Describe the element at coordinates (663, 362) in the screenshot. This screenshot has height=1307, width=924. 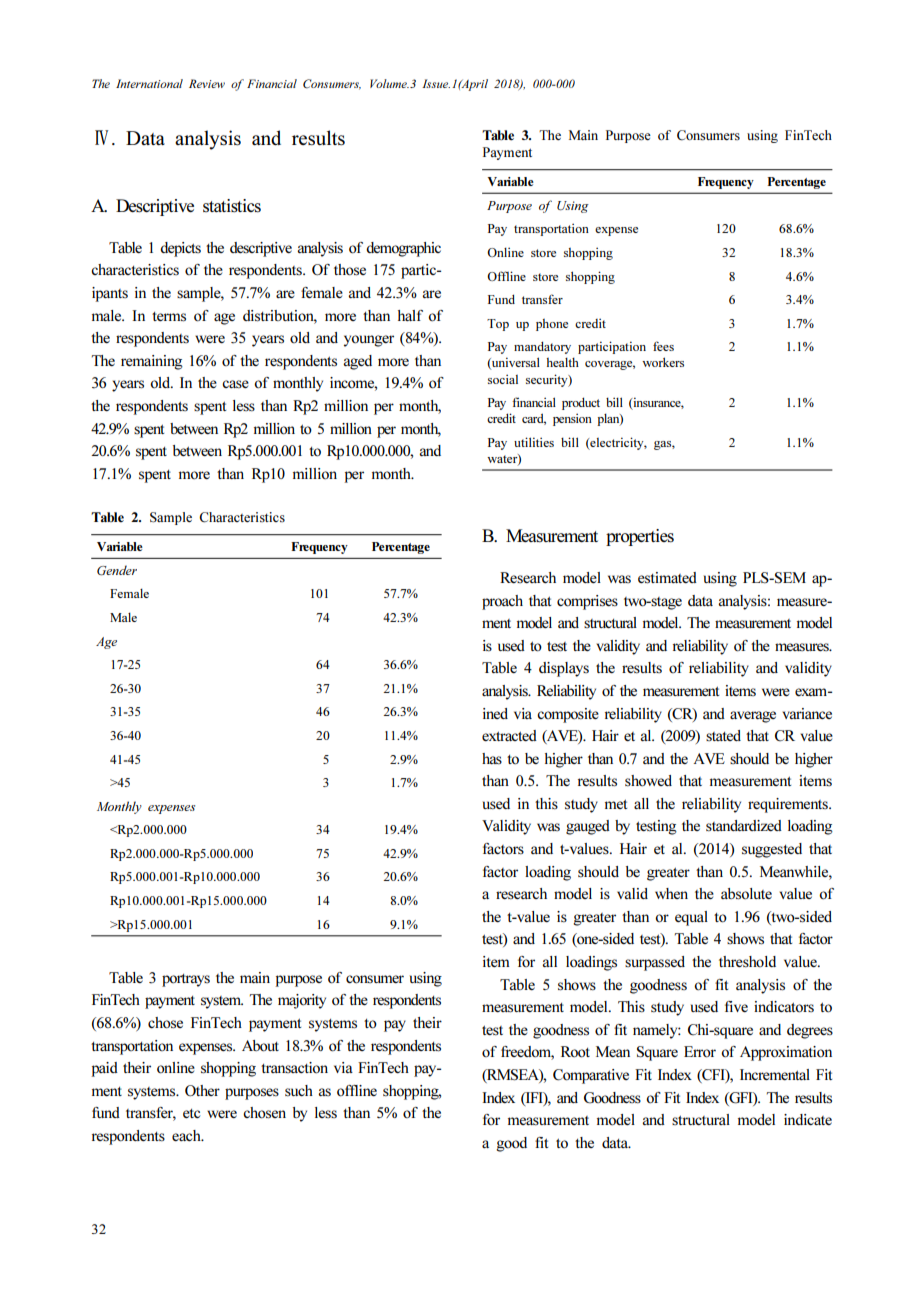
I see `workers` at that location.
